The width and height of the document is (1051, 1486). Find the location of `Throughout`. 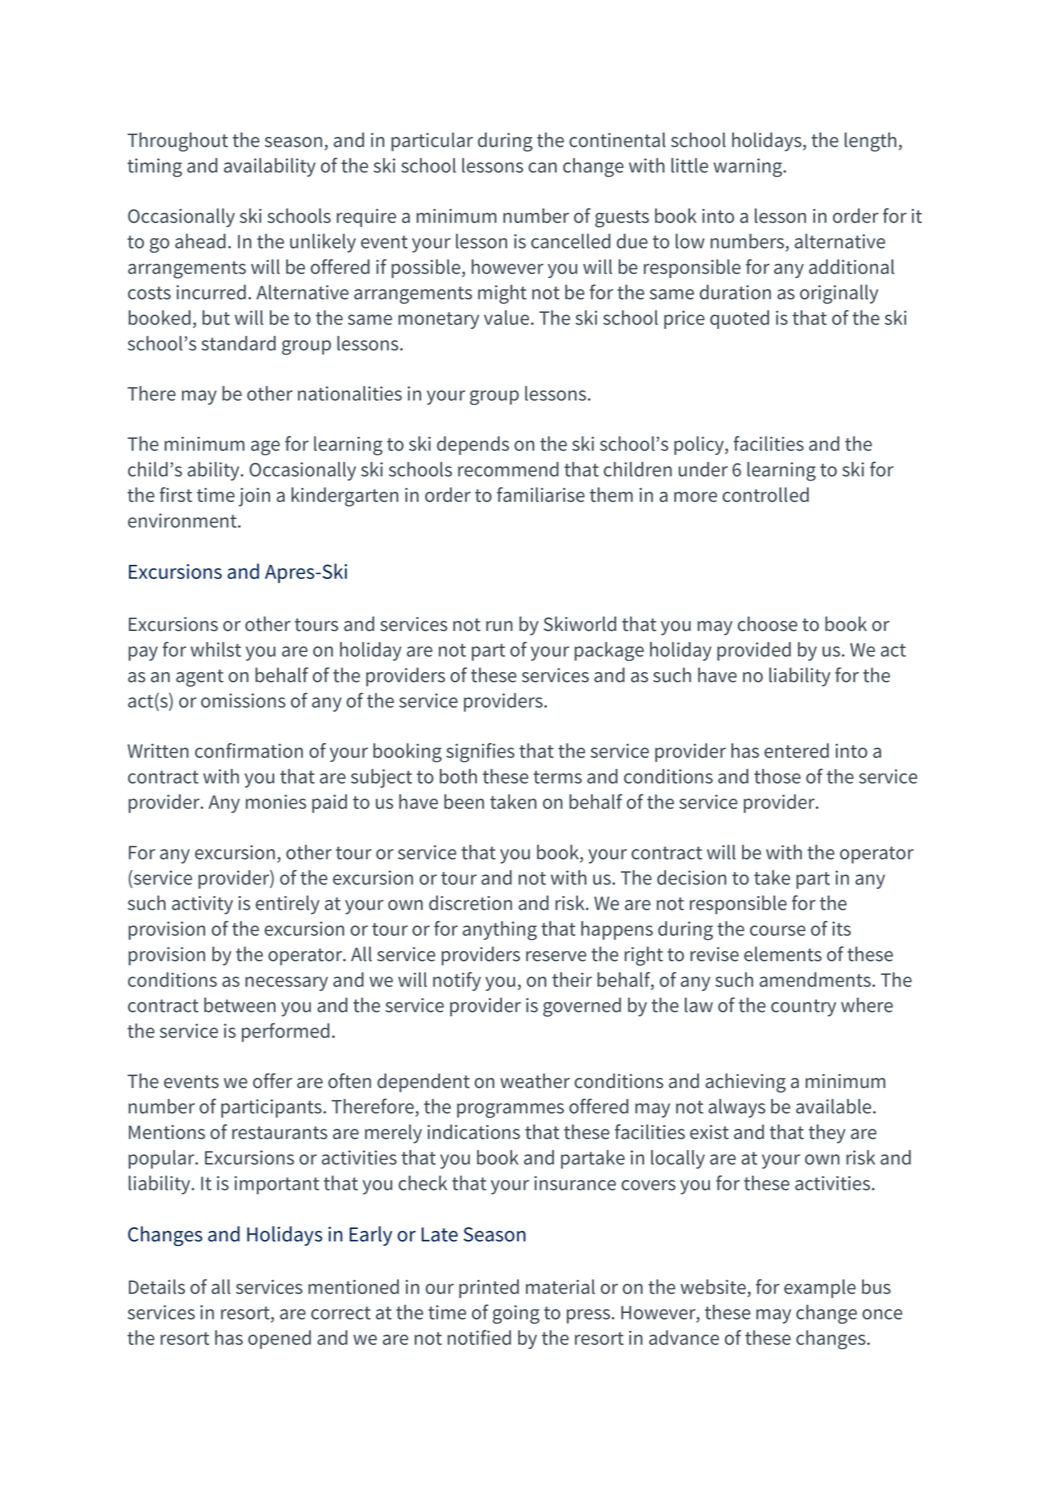

Throughout is located at coordinates (177, 142).
